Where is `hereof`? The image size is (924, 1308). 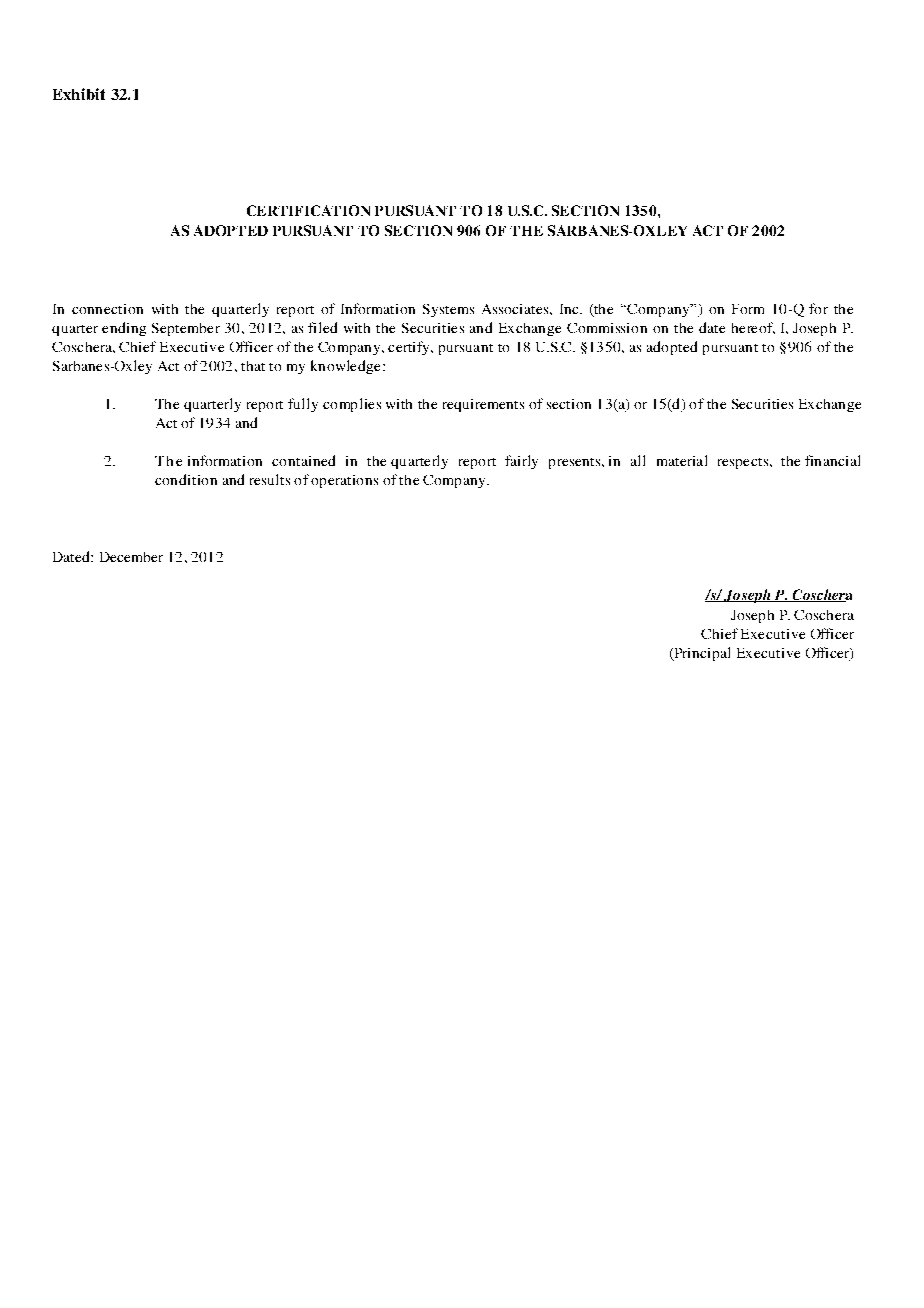 hereof is located at coordinates (753, 328).
